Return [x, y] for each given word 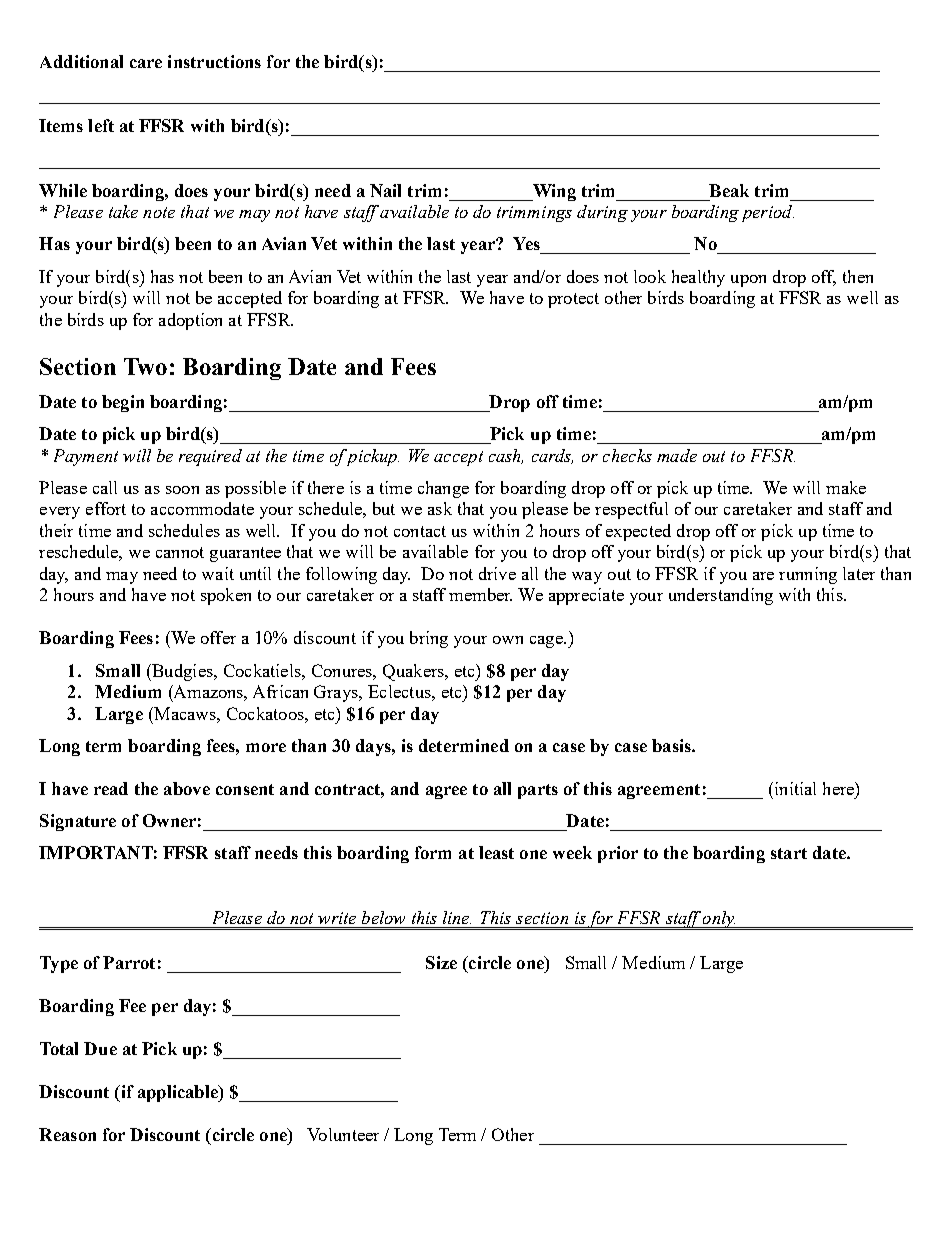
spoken [226, 596]
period [768, 213]
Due [100, 1048]
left [101, 125]
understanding [721, 596]
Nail [385, 190]
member [480, 594]
